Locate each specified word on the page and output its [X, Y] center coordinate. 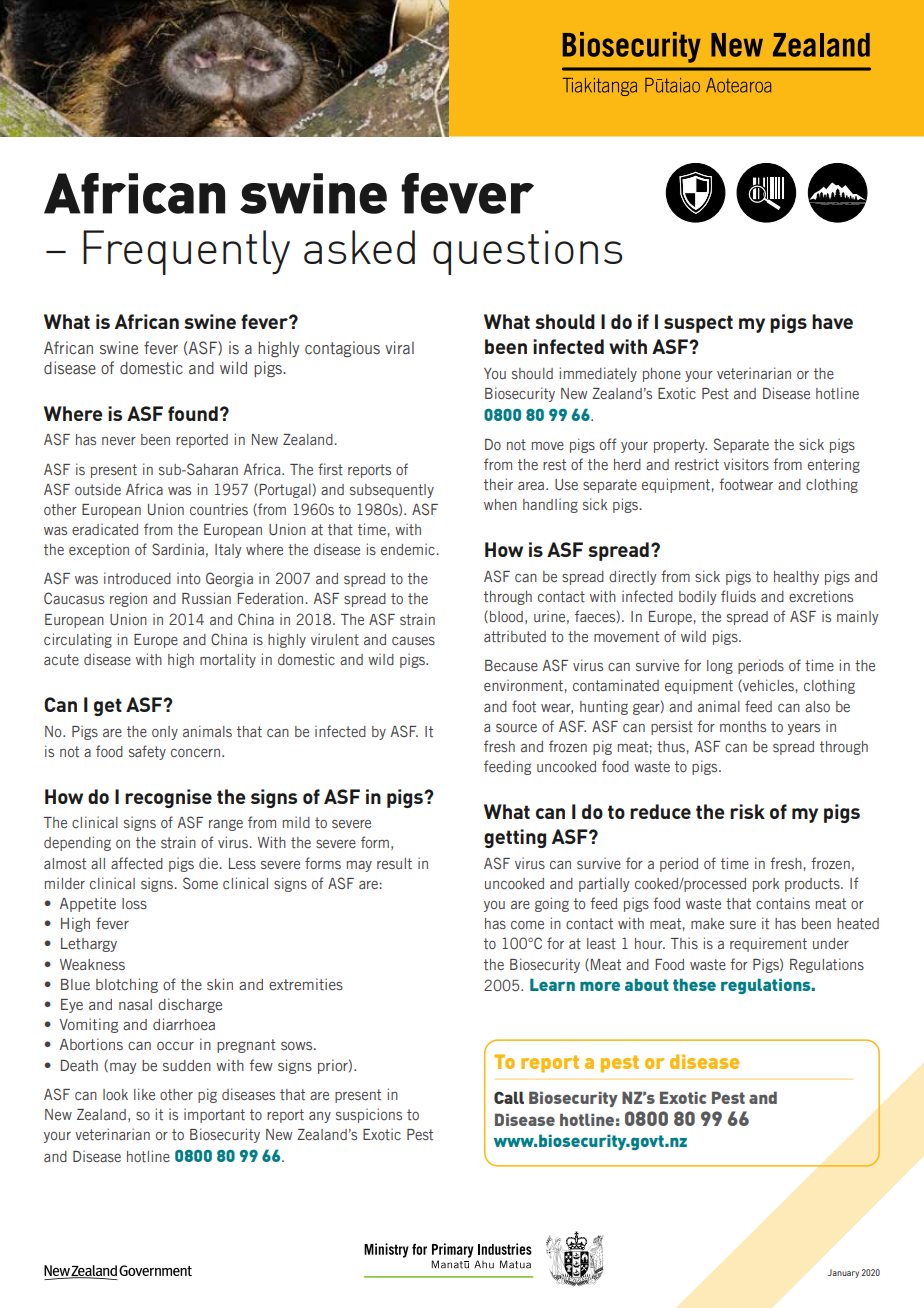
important [214, 1115]
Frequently [186, 252]
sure [743, 925]
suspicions [369, 1115]
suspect [698, 324]
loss [134, 903]
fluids [738, 596]
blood [506, 616]
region [128, 599]
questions [527, 252]
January [843, 1273]
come [527, 925]
